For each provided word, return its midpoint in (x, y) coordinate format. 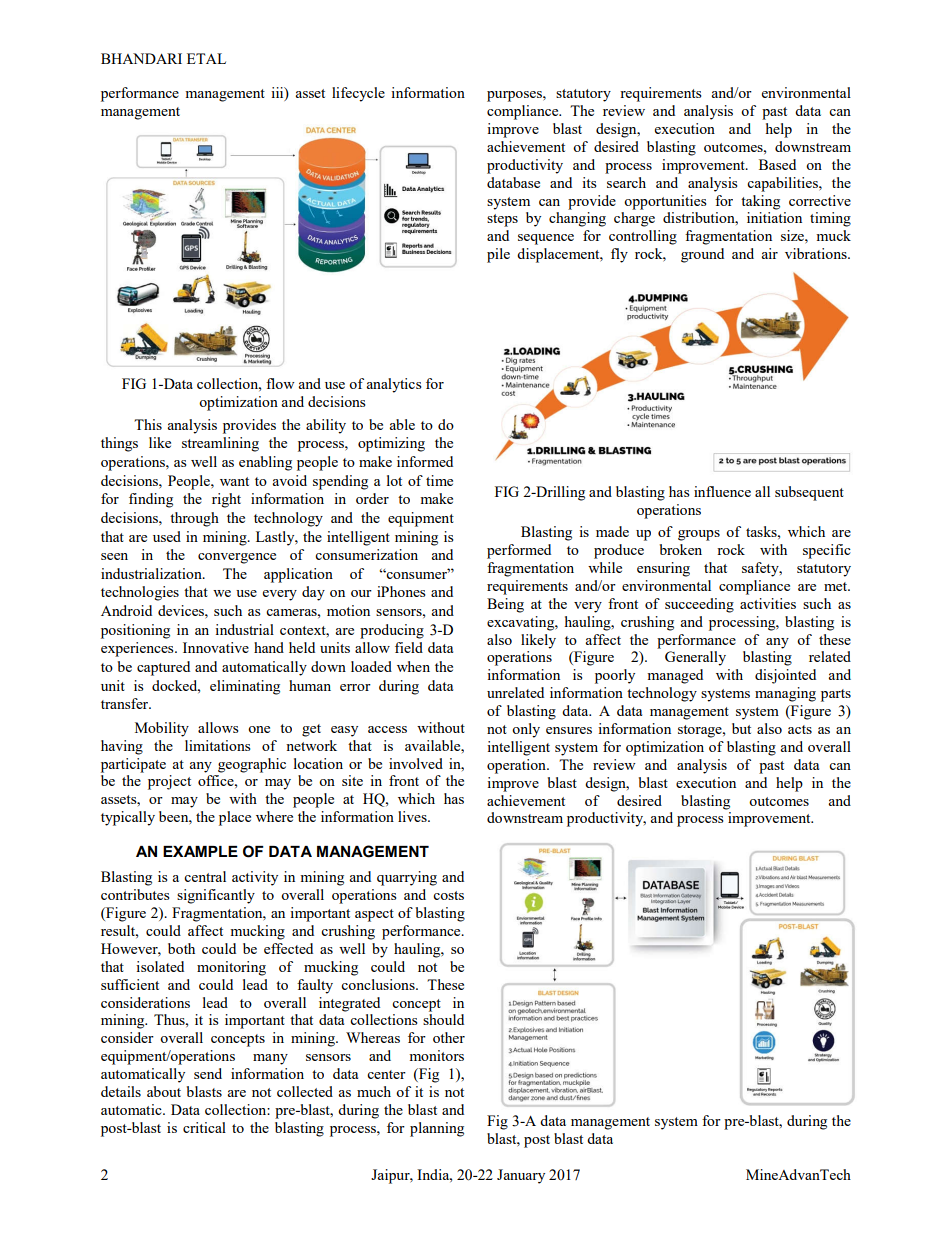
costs (448, 895)
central (205, 876)
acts (800, 729)
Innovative (216, 647)
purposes (515, 96)
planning (437, 1129)
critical (204, 1127)
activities (768, 603)
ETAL (206, 58)
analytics (394, 385)
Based (777, 164)
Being (505, 605)
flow (280, 383)
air (769, 253)
